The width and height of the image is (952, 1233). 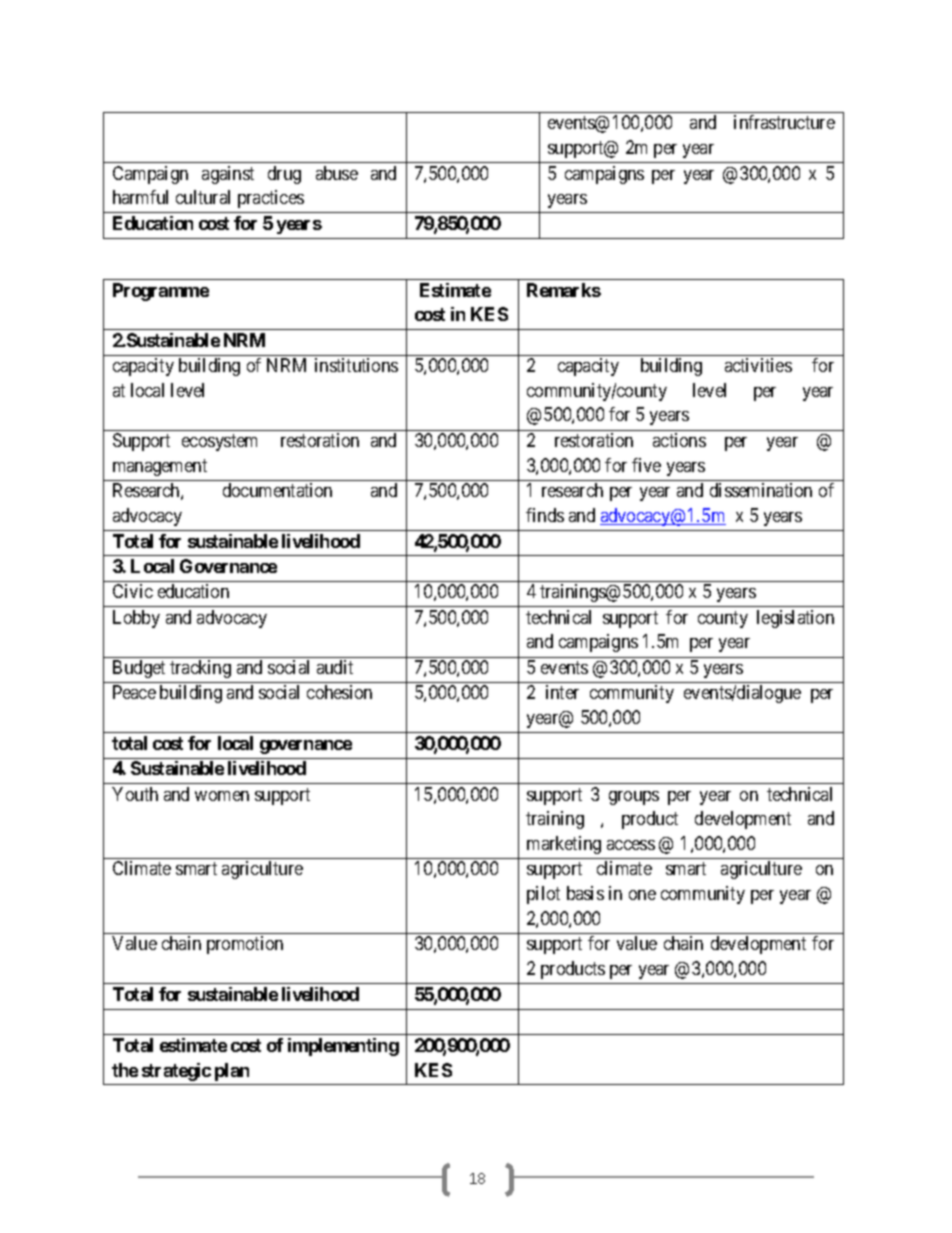 What do you see at coordinates (642, 895) in the image?
I see `one` at bounding box center [642, 895].
